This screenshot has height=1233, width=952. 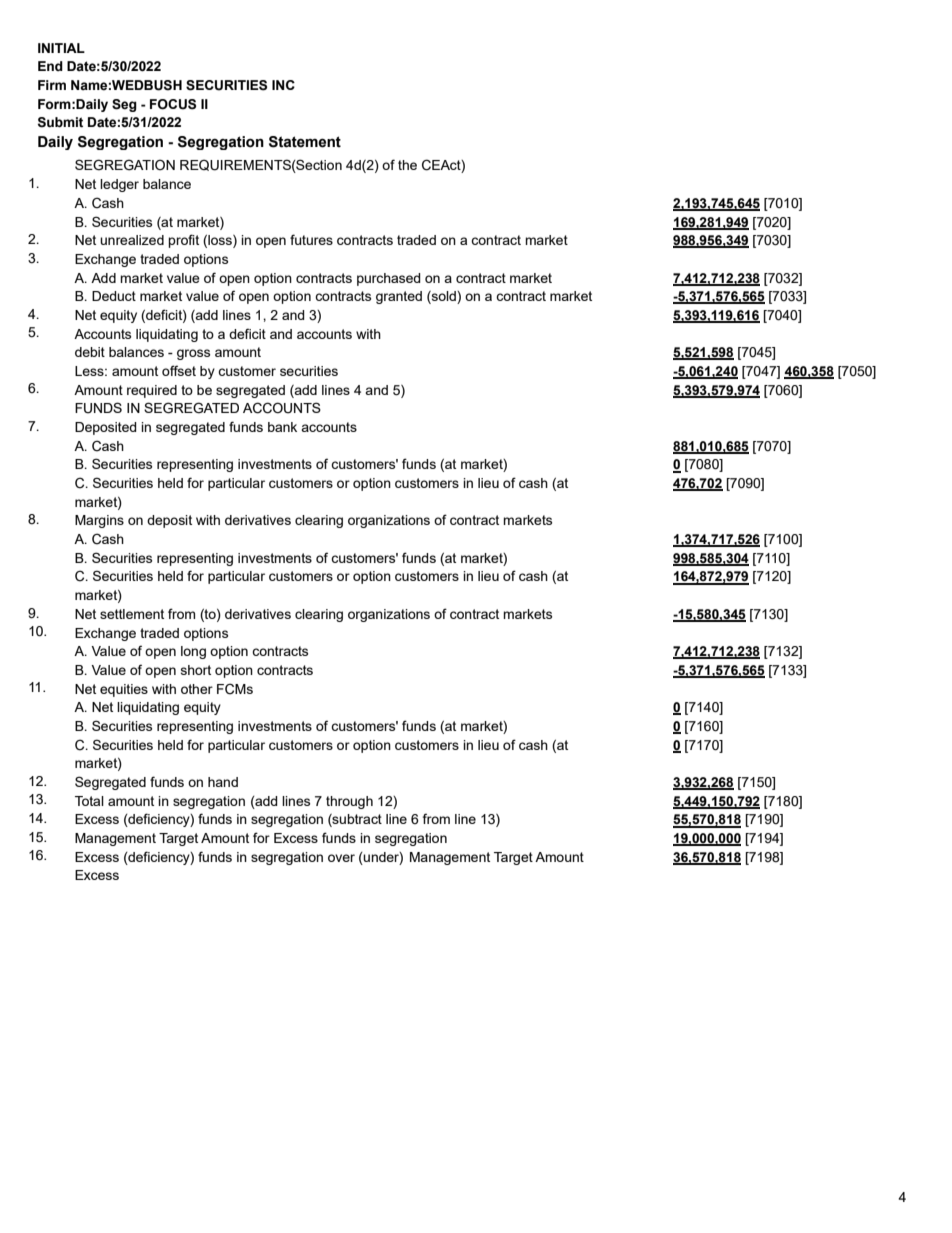 I want to click on granted, so click(x=399, y=297).
